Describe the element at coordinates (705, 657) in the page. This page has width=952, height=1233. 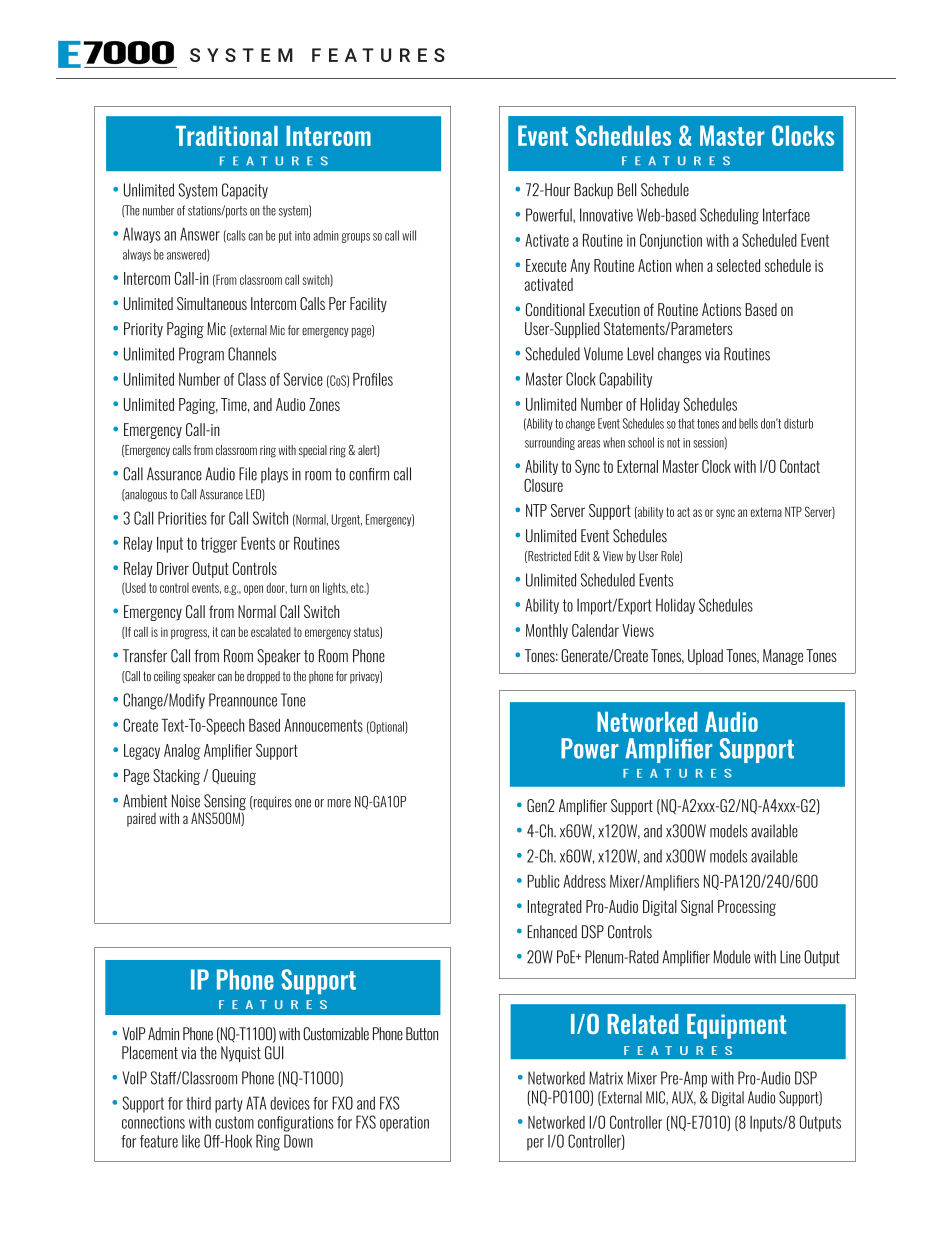
I see `Upload` at that location.
